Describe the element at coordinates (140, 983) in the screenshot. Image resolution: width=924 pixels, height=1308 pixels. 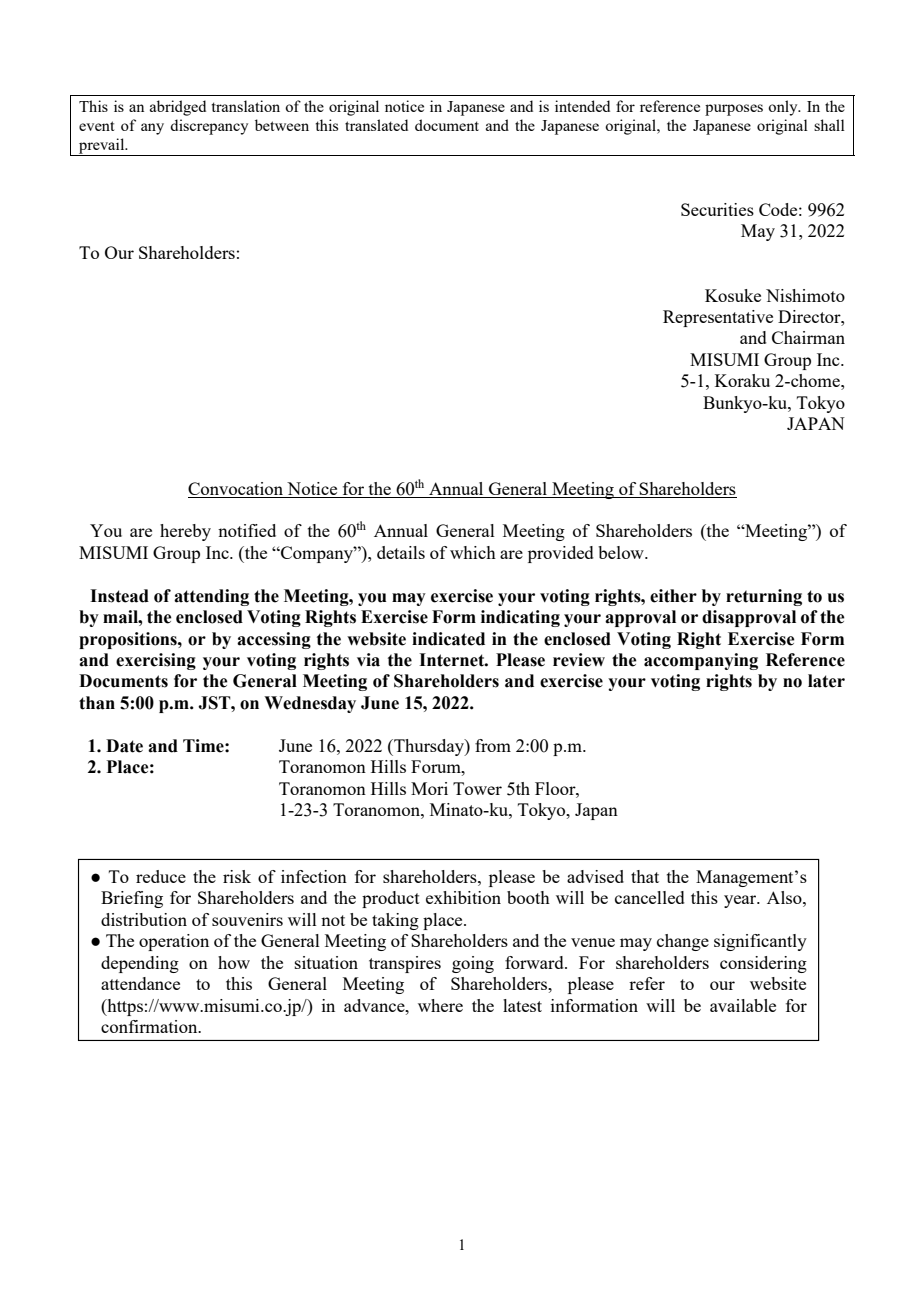
I see `attendance` at that location.
